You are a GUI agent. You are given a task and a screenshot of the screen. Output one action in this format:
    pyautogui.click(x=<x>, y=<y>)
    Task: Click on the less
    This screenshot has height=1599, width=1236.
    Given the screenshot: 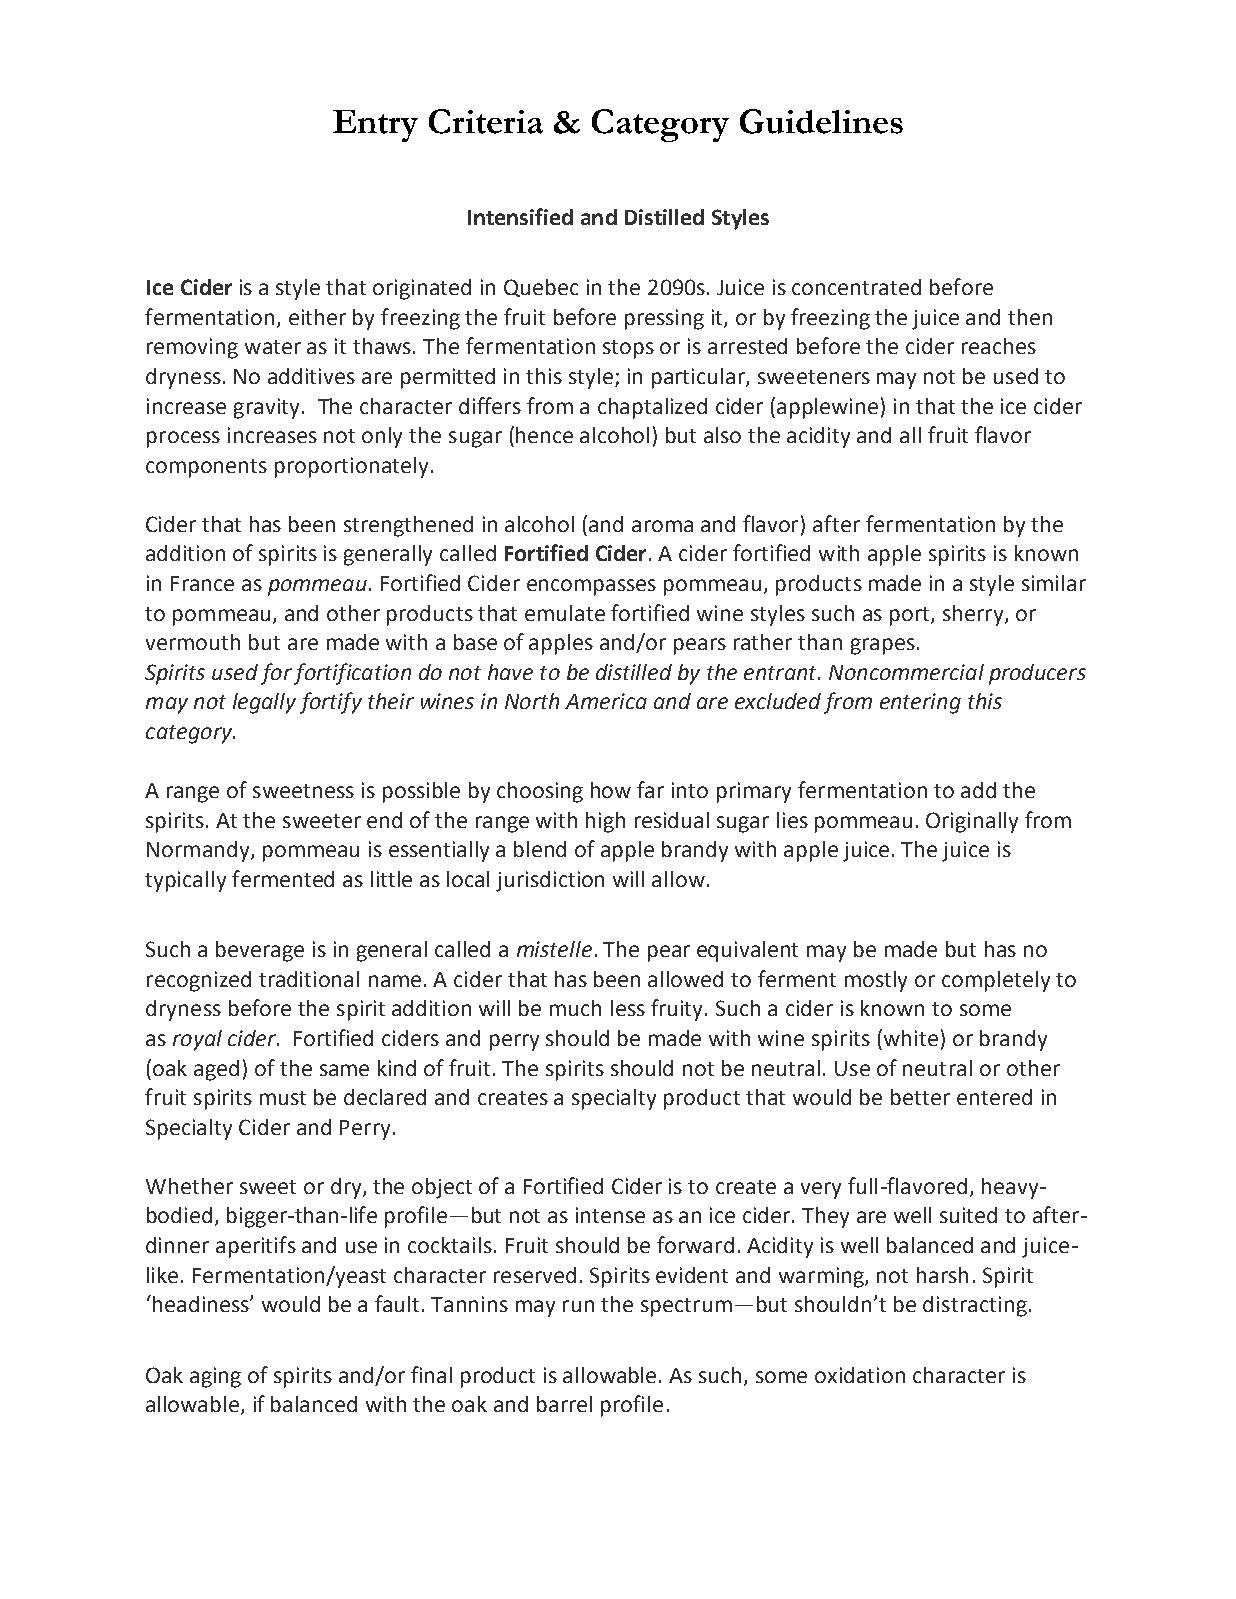 What is the action you would take?
    pyautogui.click(x=628, y=1008)
